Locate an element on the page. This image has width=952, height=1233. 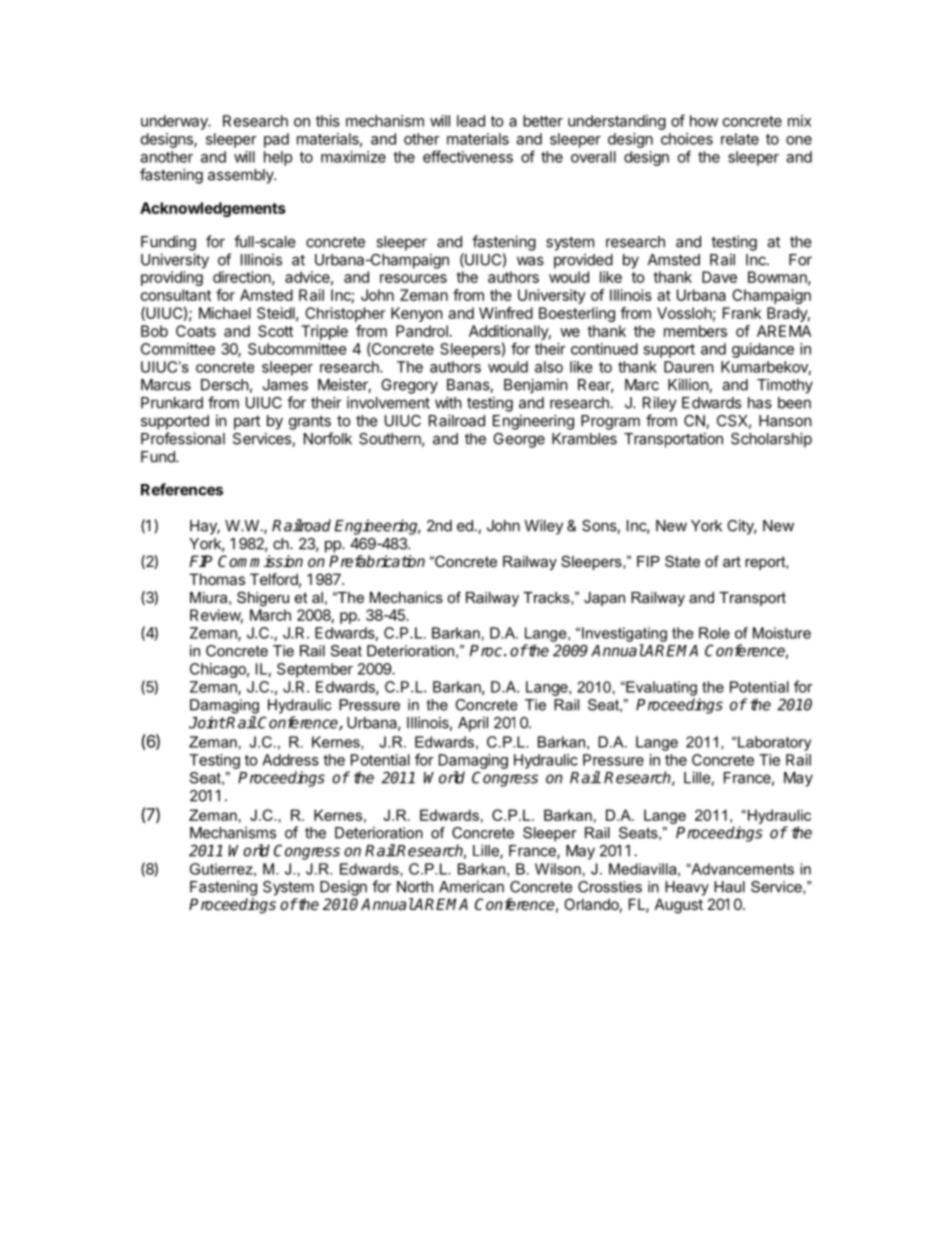
North is located at coordinates (415, 887).
